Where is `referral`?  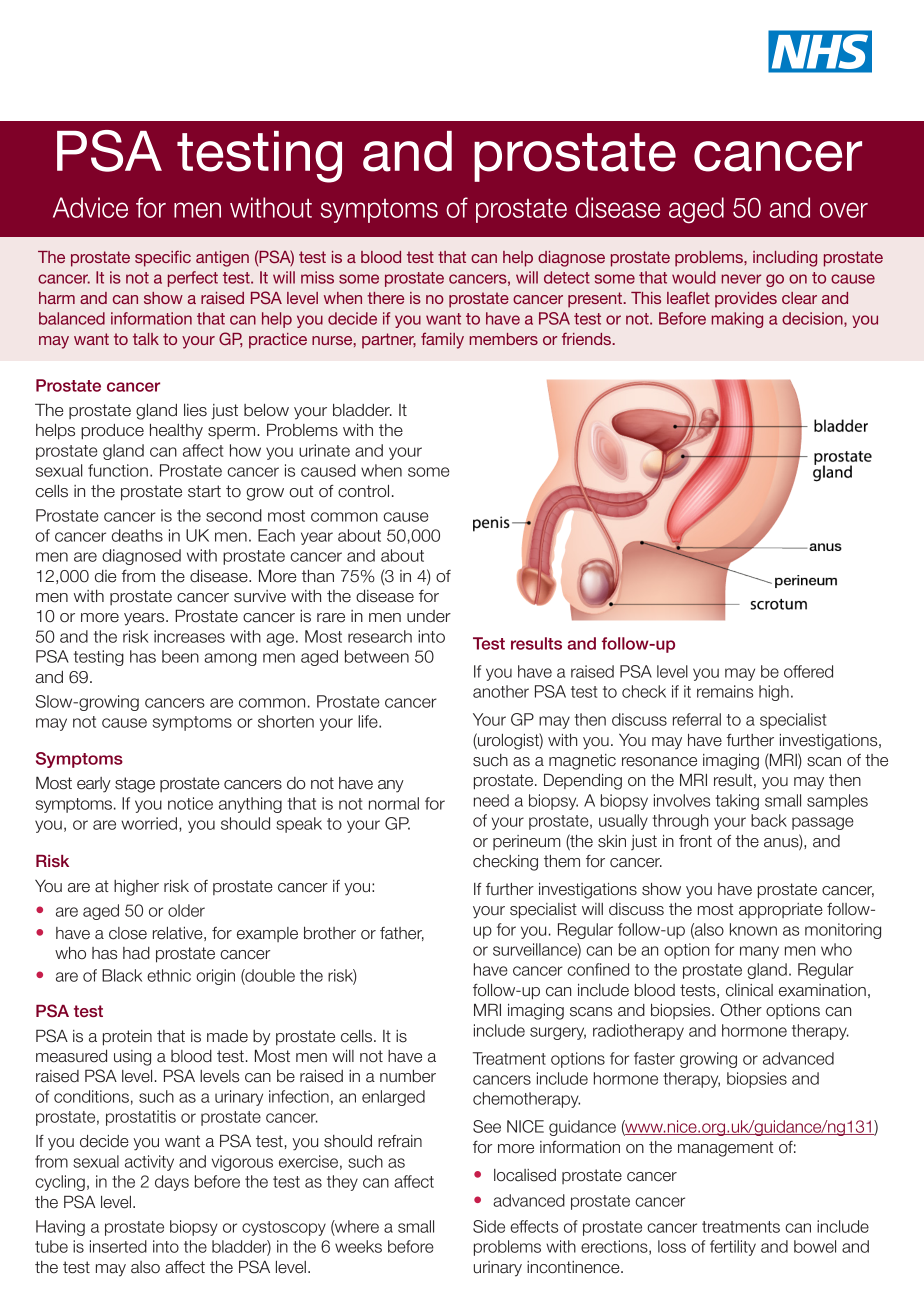
referral is located at coordinates (697, 719).
